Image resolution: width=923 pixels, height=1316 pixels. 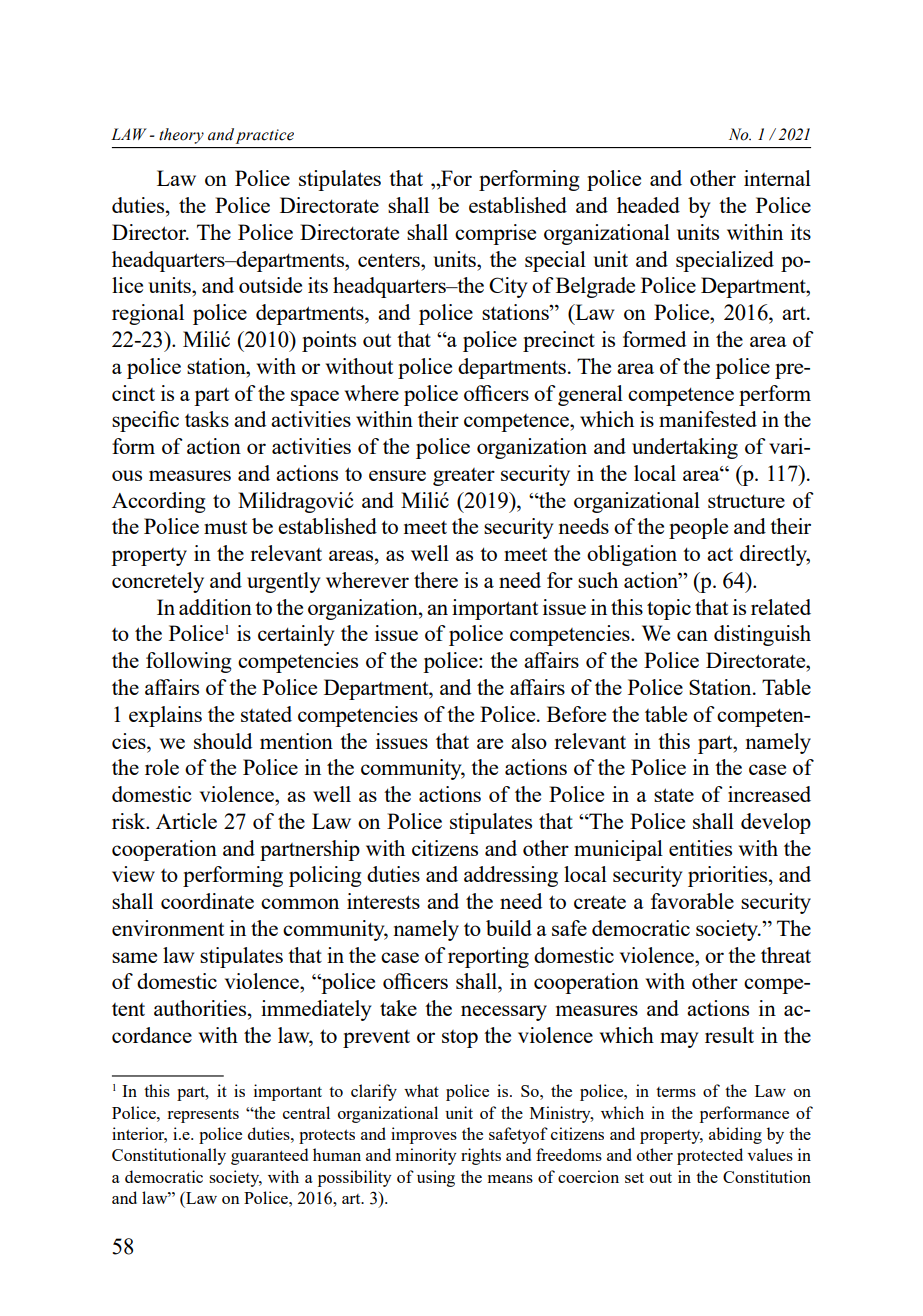 What do you see at coordinates (495, 234) in the image?
I see `comprise` at bounding box center [495, 234].
